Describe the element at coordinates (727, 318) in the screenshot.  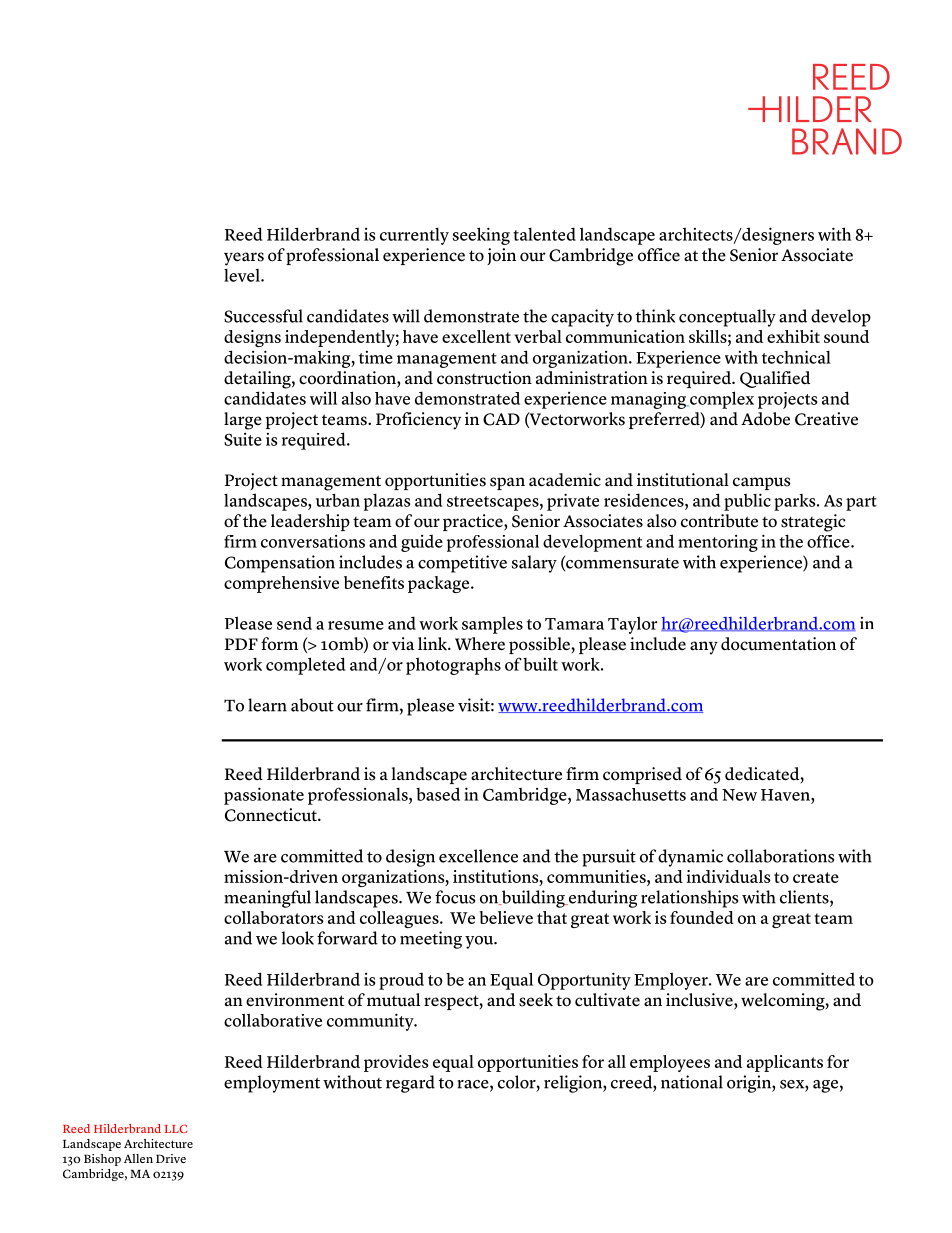
I see `conceptually` at that location.
